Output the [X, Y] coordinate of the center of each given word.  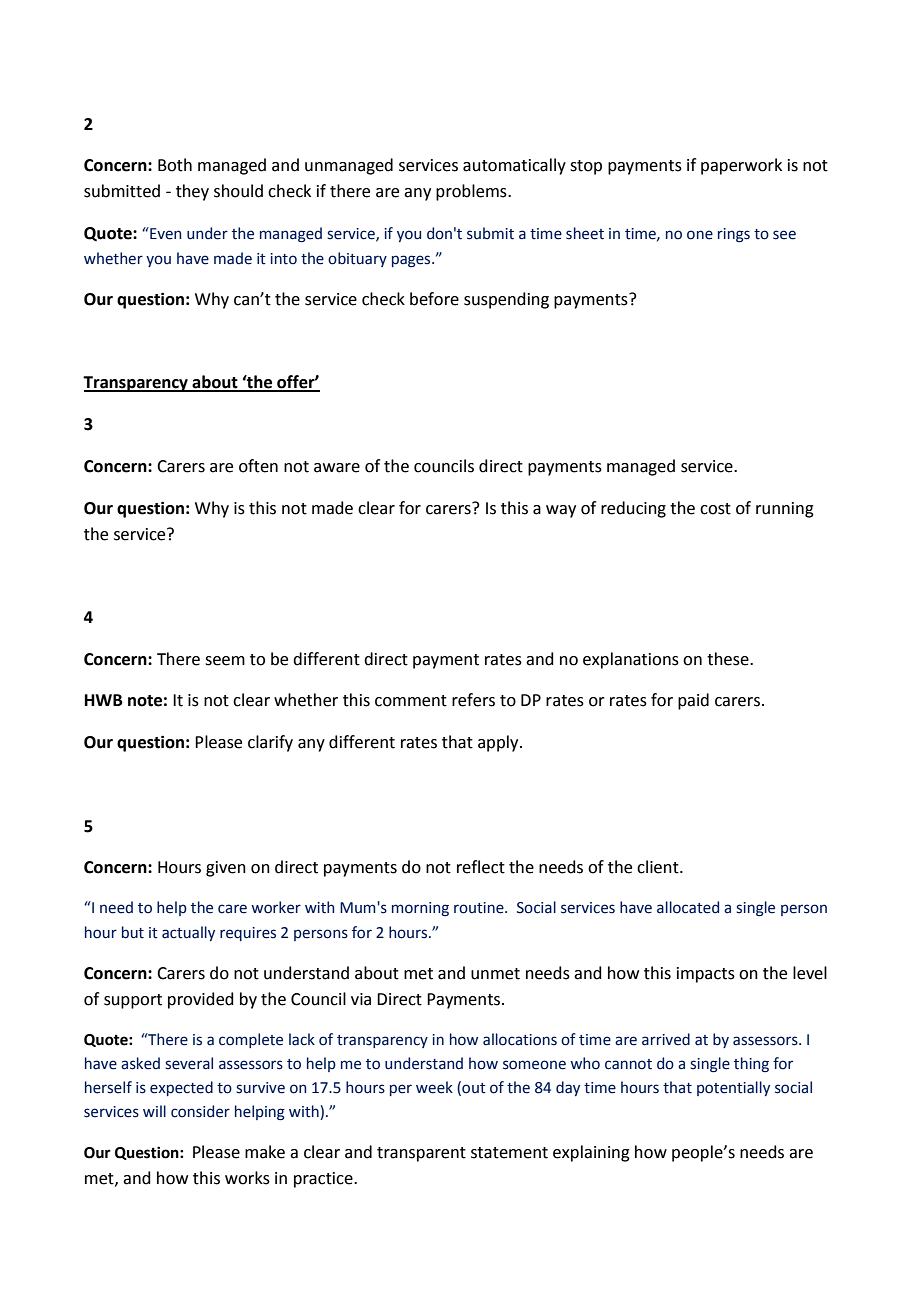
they [192, 192]
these [729, 659]
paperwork [741, 166]
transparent [421, 1154]
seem [225, 661]
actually [188, 933]
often [258, 466]
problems [472, 192]
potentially [733, 1088]
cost [715, 509]
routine [480, 908]
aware [337, 468]
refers [473, 700]
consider [200, 1111]
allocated [688, 907]
